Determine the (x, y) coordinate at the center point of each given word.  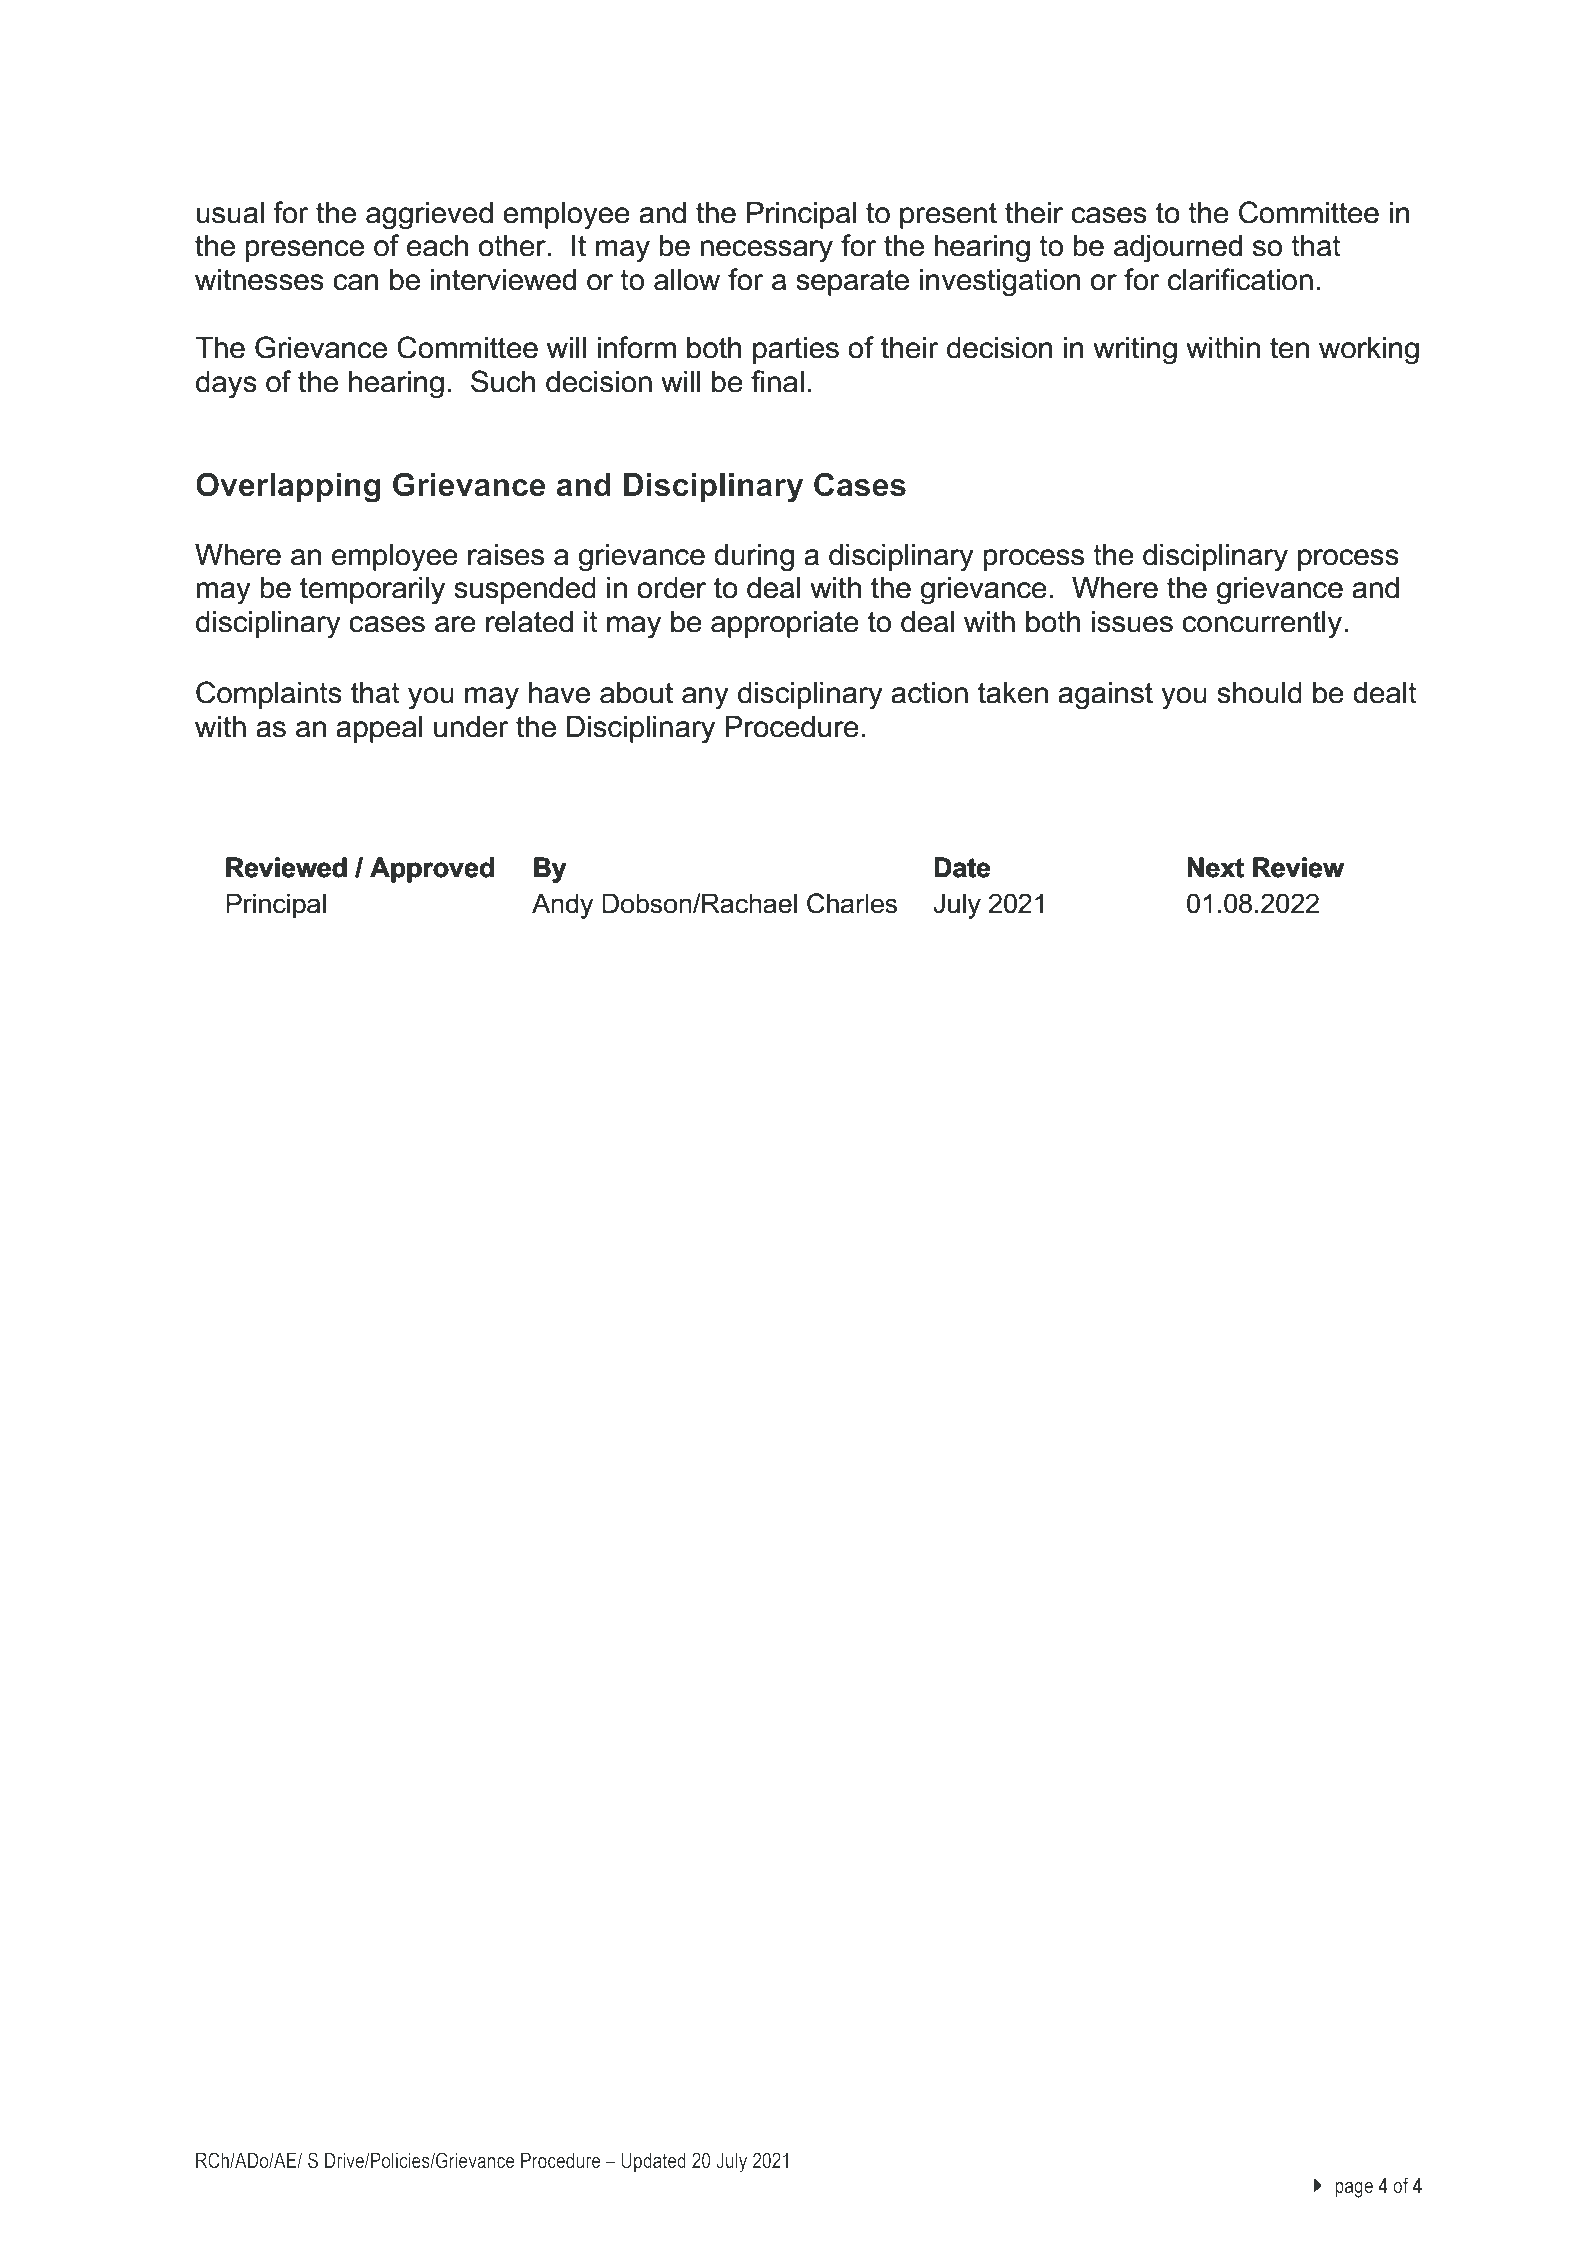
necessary (767, 251)
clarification (1240, 279)
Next (1216, 867)
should (1259, 693)
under (471, 727)
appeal (379, 729)
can (355, 282)
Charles (852, 903)
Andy (562, 906)
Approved (432, 870)
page (1354, 2190)
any (705, 698)
